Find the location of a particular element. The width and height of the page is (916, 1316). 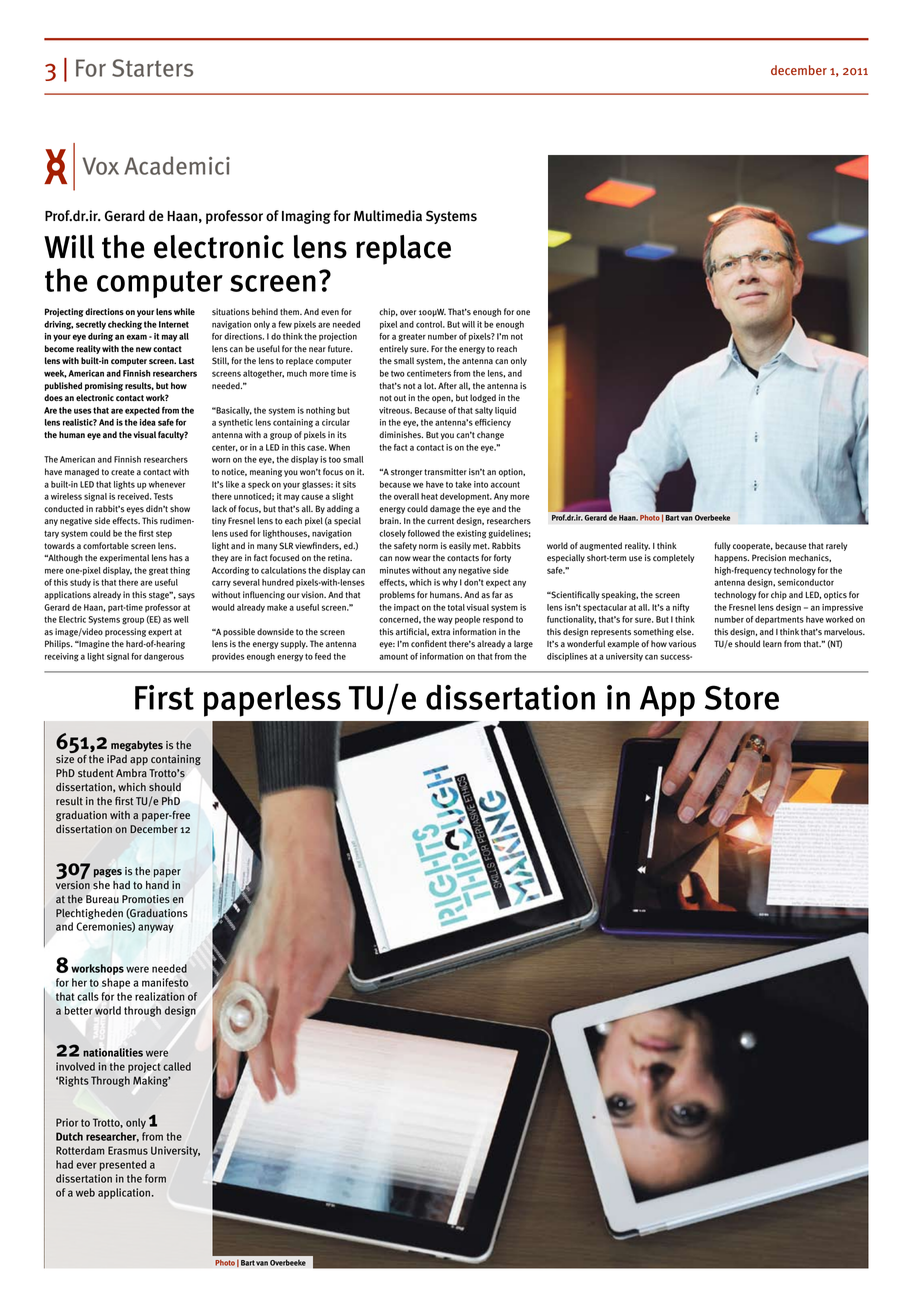

liquid is located at coordinates (505, 411).
